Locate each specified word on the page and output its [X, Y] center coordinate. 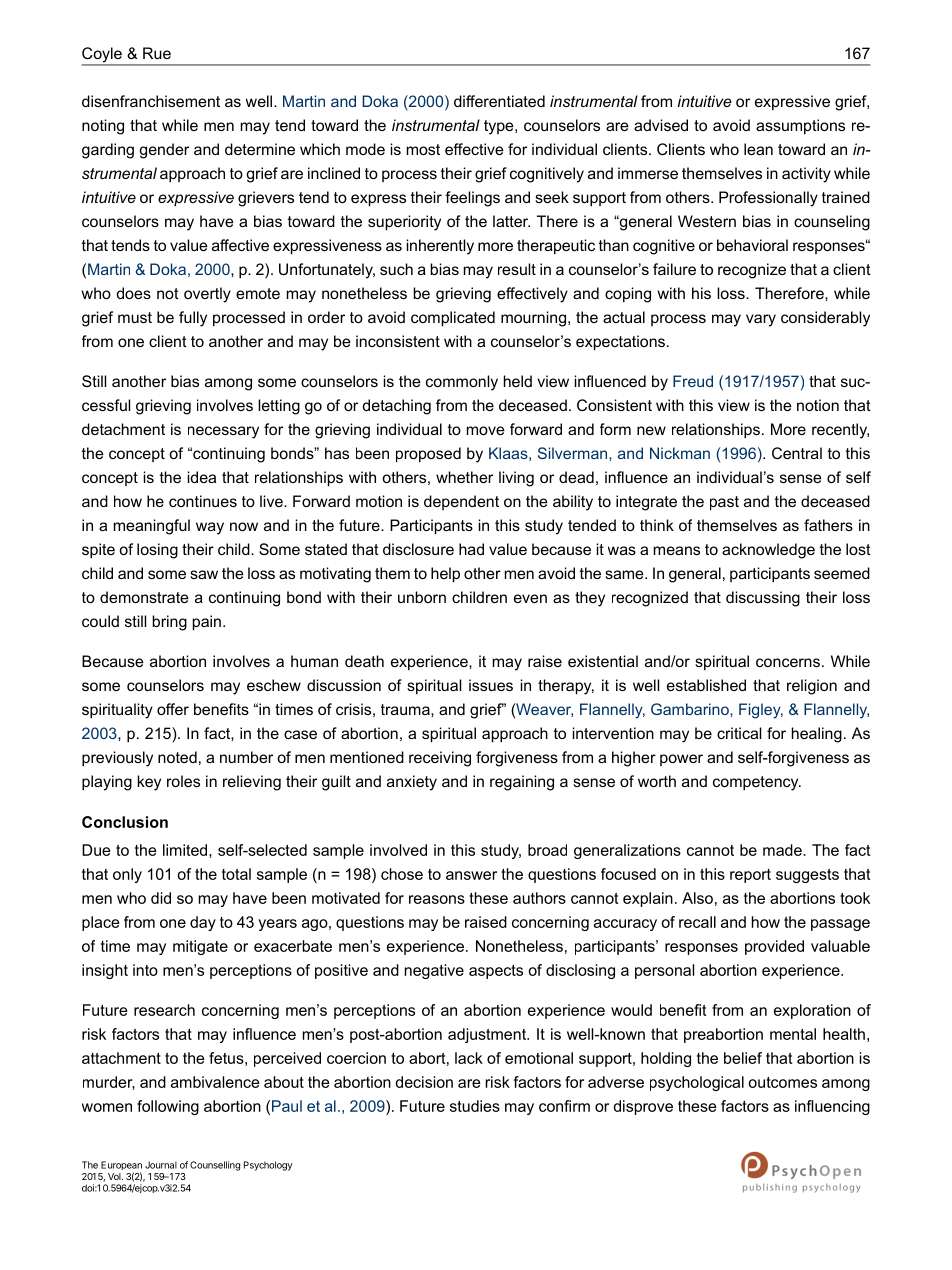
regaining [522, 783]
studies [475, 1106]
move [486, 430]
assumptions [800, 126]
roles [183, 781]
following [168, 1107]
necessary [223, 432]
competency [757, 783]
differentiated [499, 101]
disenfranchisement [151, 101]
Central [797, 453]
